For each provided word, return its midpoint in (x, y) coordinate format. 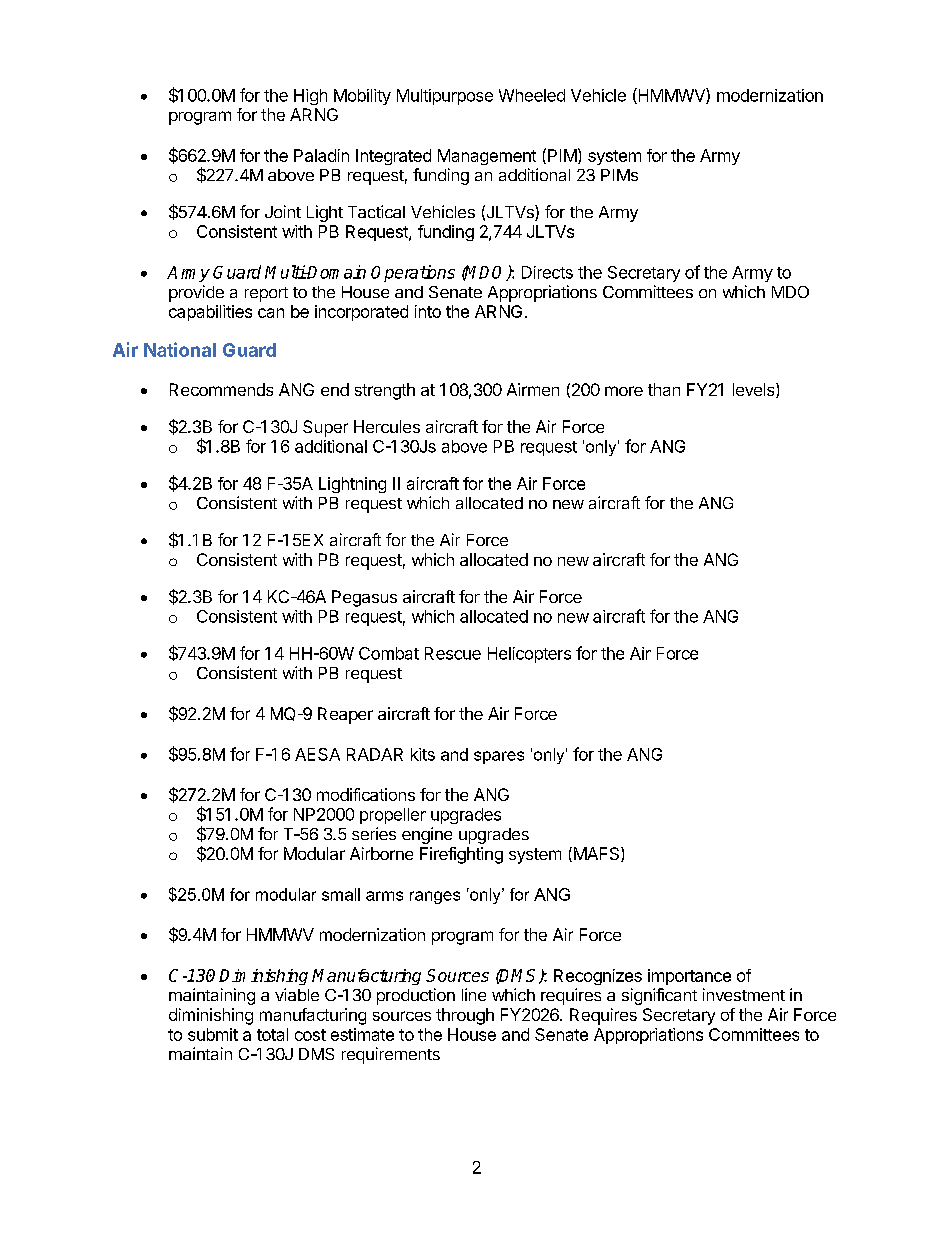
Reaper (345, 715)
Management (487, 157)
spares (499, 757)
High (310, 97)
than (664, 389)
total (272, 1034)
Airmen (533, 389)
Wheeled (532, 95)
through (465, 1016)
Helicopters (529, 655)
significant (659, 996)
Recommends (221, 389)
